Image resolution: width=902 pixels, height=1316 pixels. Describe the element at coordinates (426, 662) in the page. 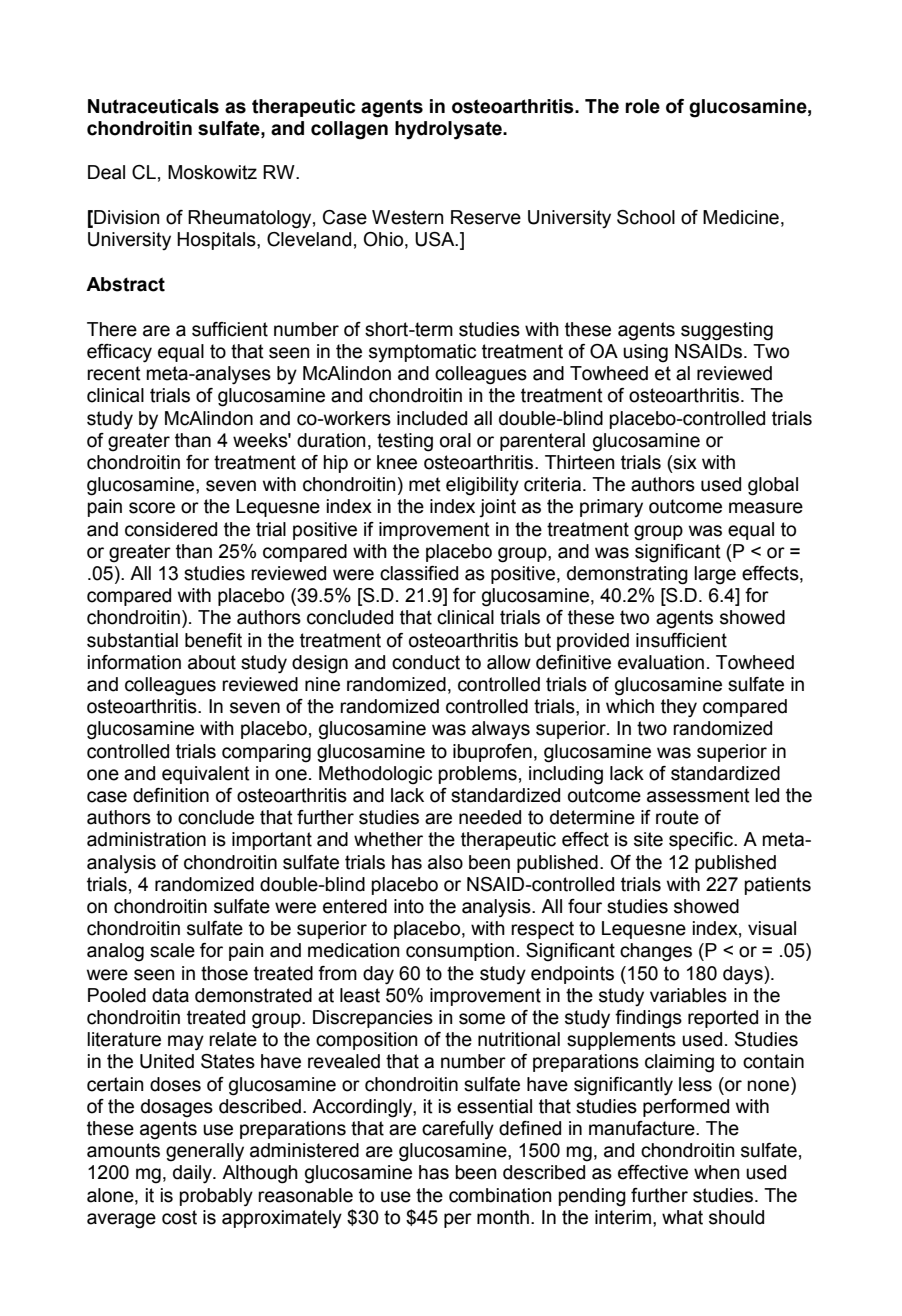

I see `conduct` at that location.
